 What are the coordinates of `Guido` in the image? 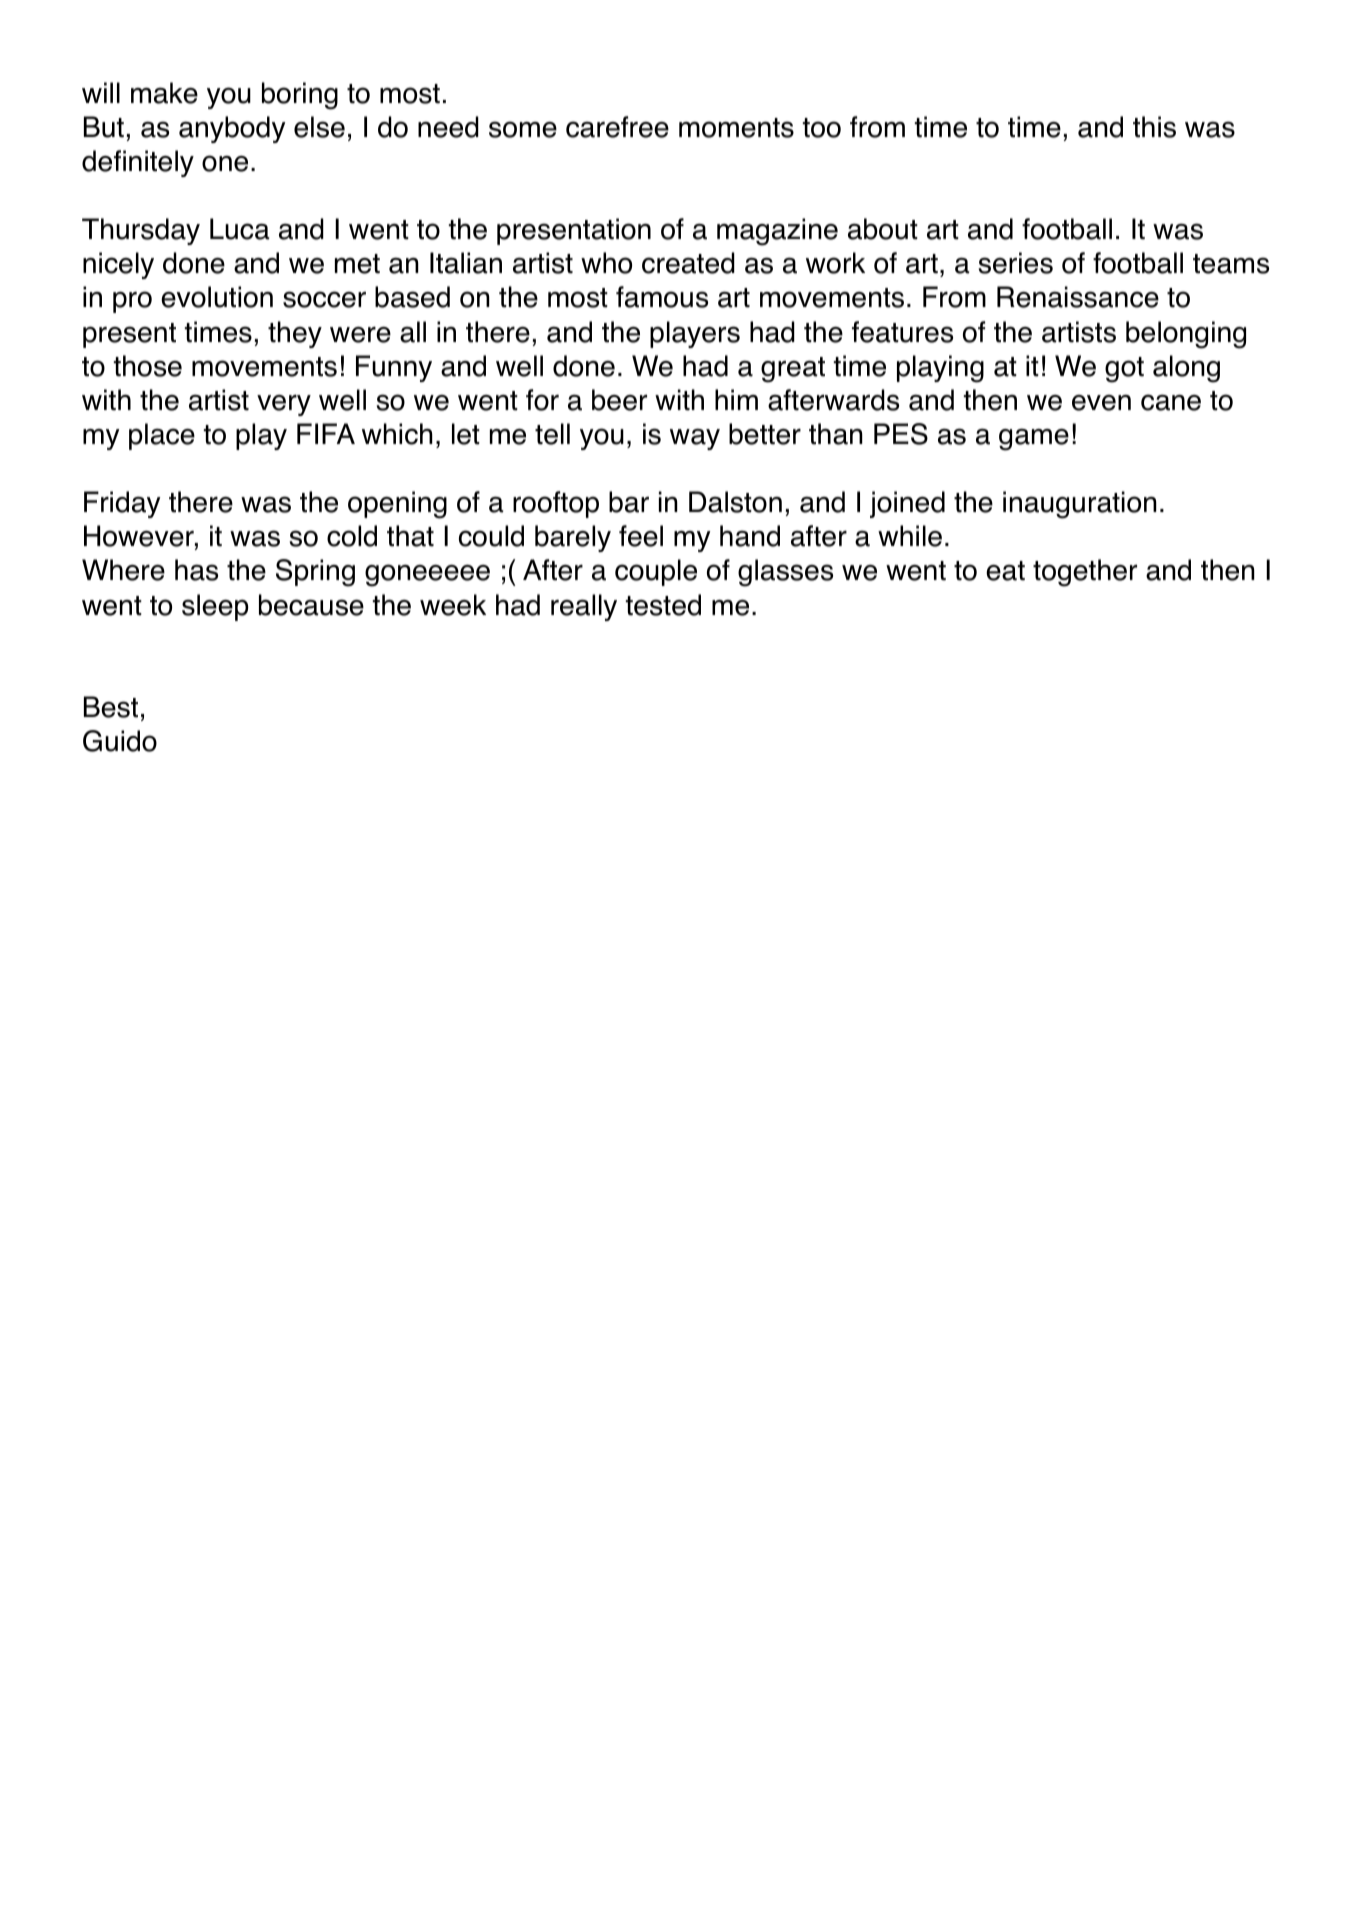 It's located at (120, 741).
